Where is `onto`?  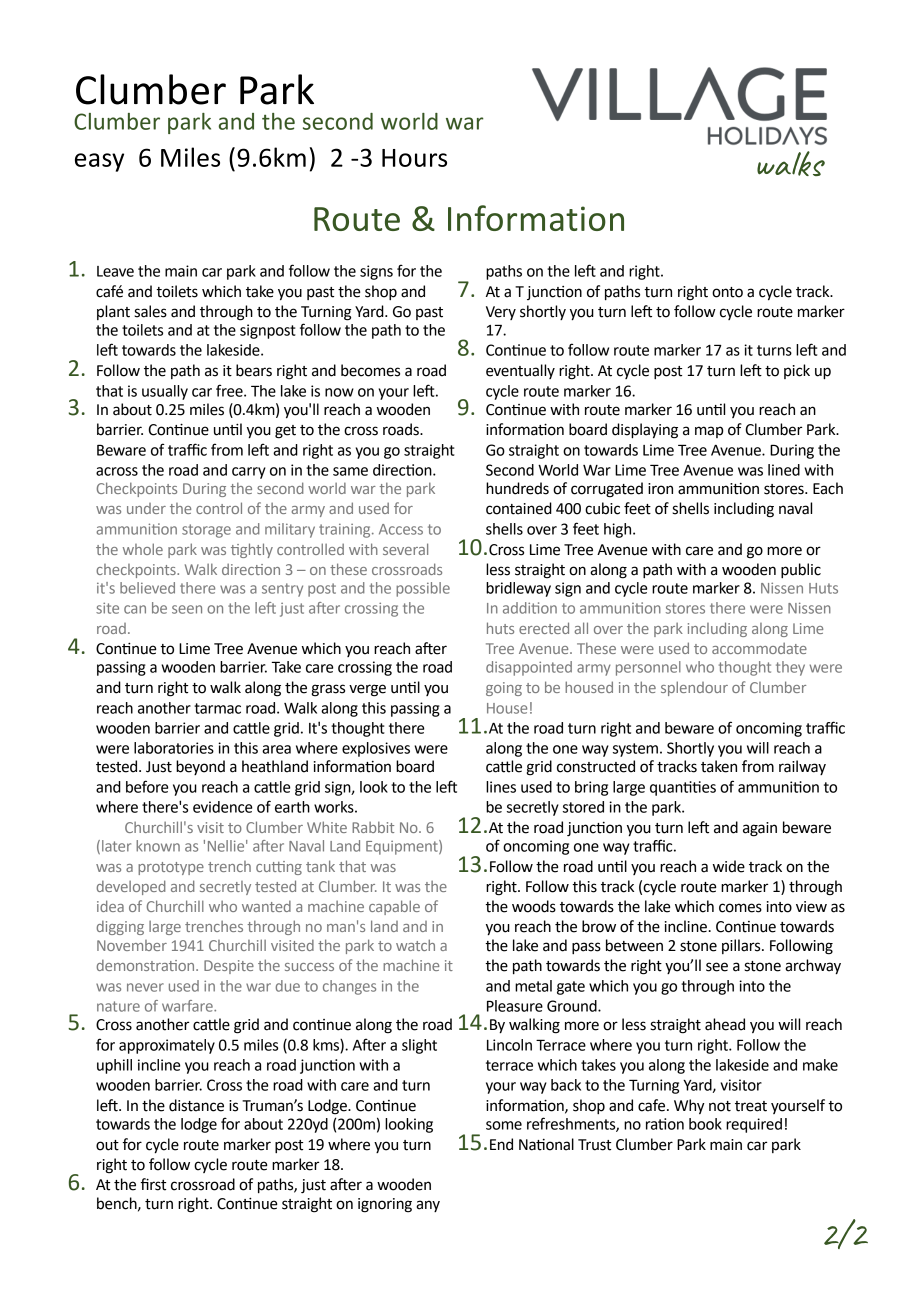 onto is located at coordinates (727, 292).
